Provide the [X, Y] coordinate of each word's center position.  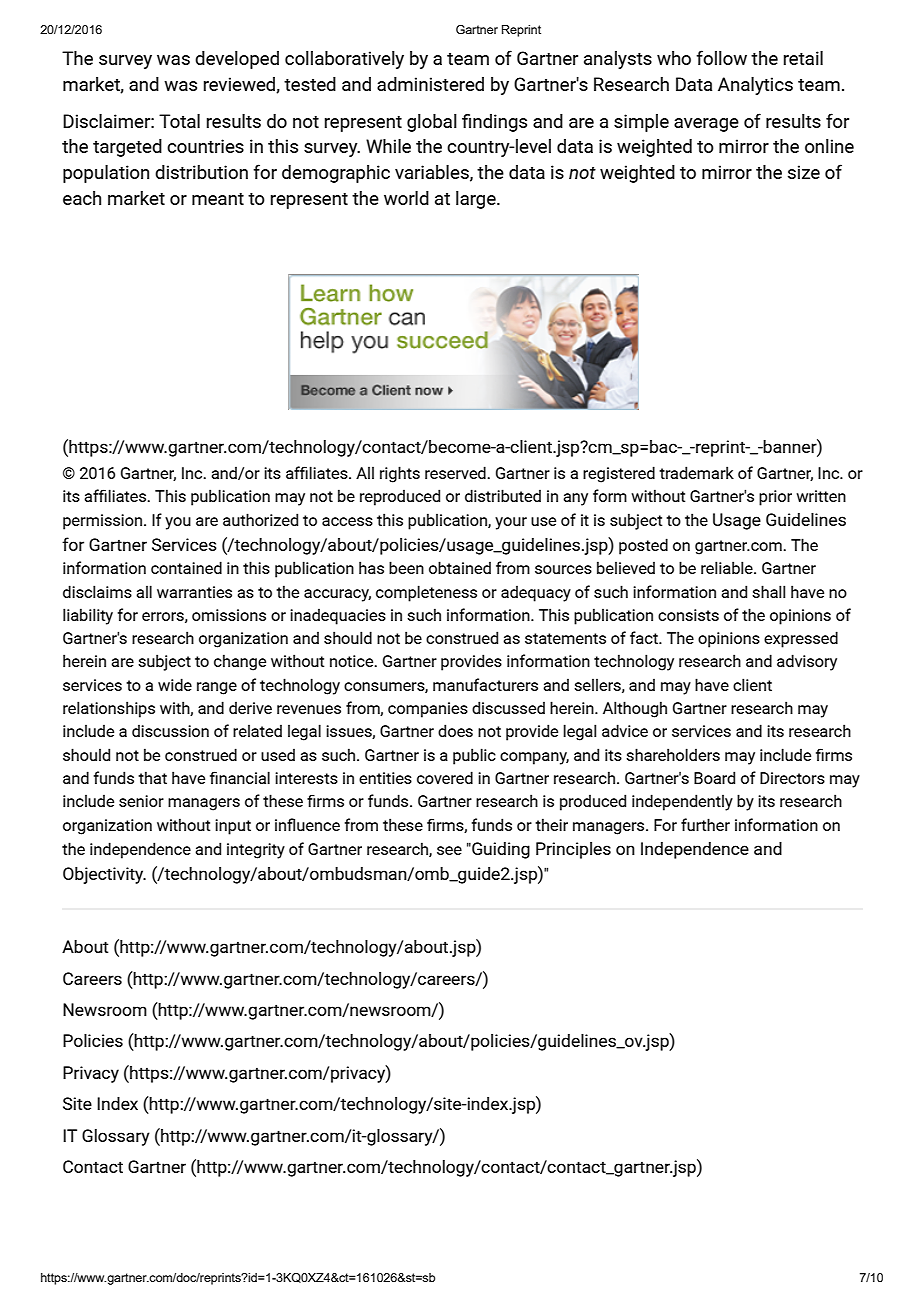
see [449, 850]
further [705, 824]
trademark [696, 472]
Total [179, 121]
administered [430, 84]
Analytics [755, 86]
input [233, 827]
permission [104, 522]
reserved [456, 472]
